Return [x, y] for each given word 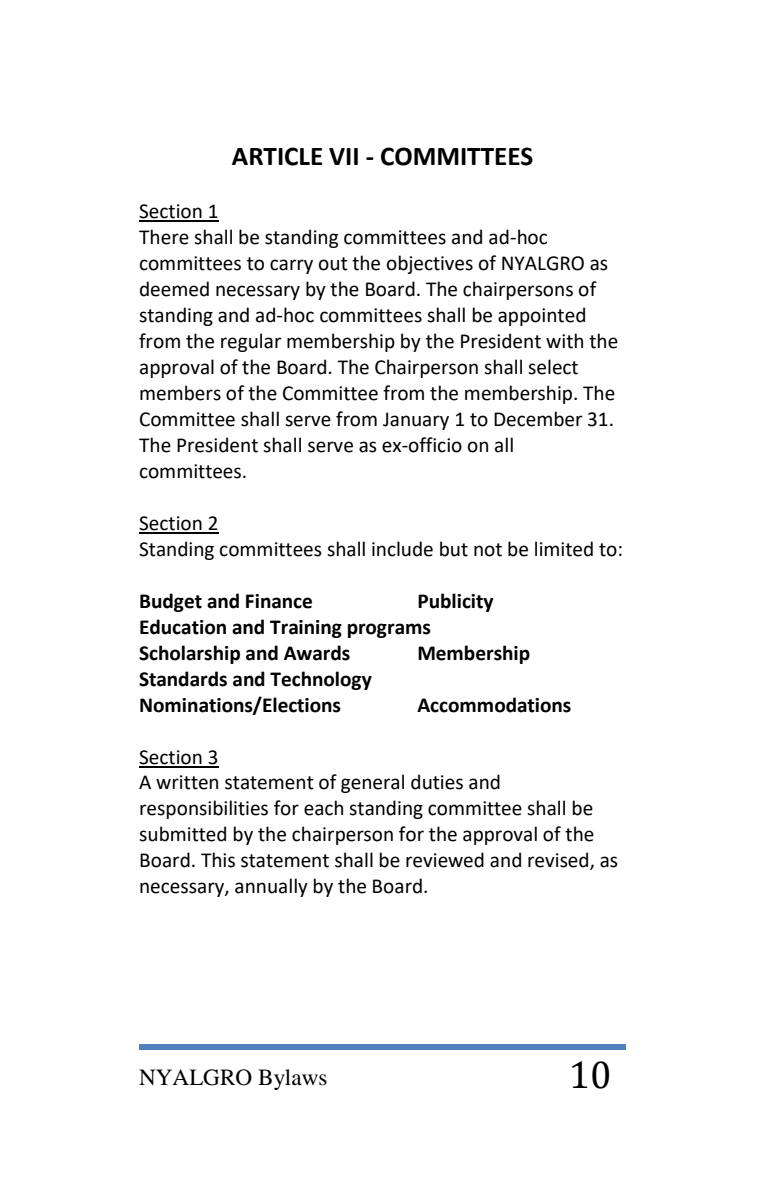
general [372, 783]
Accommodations [494, 705]
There [164, 237]
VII [343, 156]
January [416, 421]
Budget [171, 602]
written [187, 782]
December [538, 419]
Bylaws [292, 1079]
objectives [430, 264]
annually [271, 887]
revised [559, 861]
